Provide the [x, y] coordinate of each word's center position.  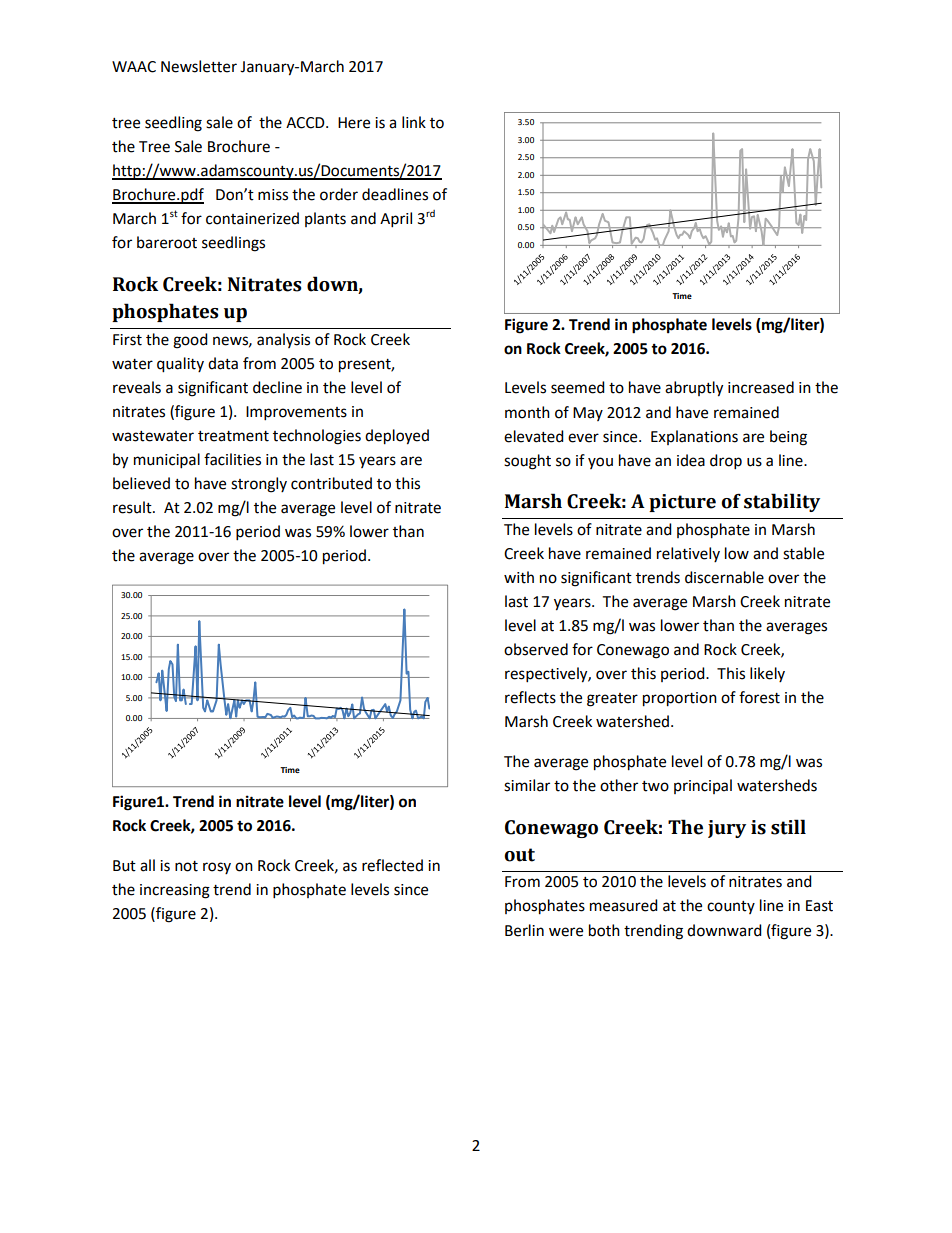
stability [782, 502]
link [414, 122]
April [396, 220]
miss [273, 195]
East [819, 906]
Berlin [524, 930]
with [519, 577]
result [133, 507]
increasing [175, 891]
